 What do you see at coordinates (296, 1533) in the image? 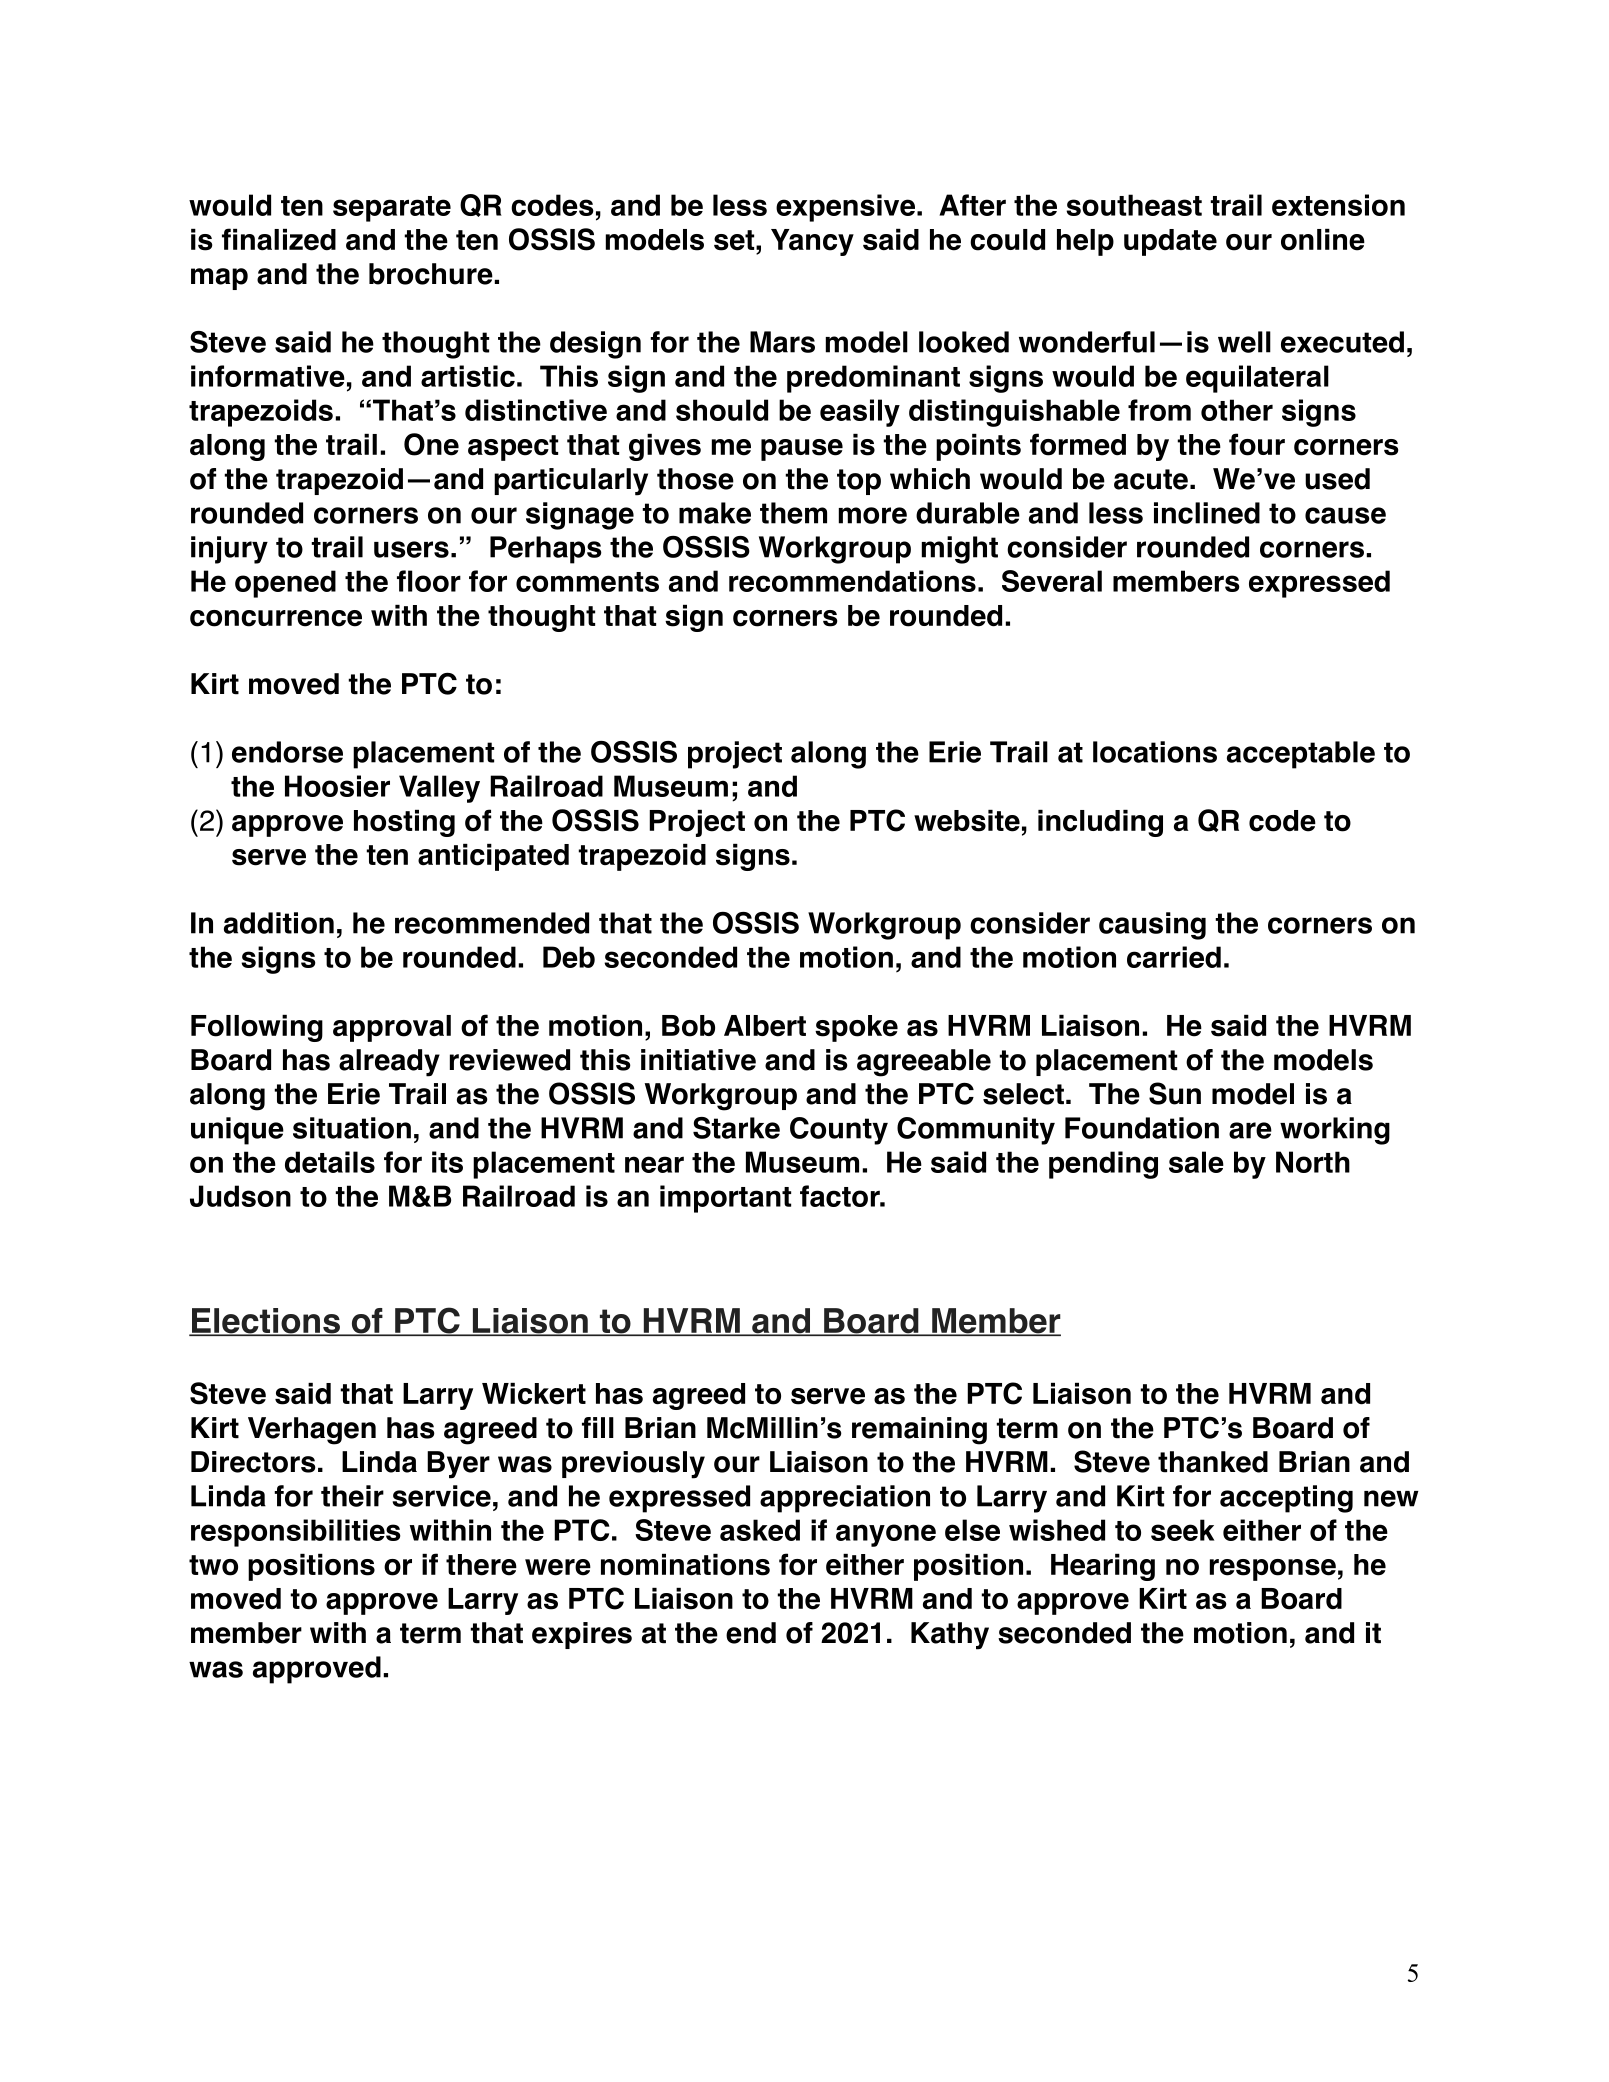
I see `responsibilities` at bounding box center [296, 1533].
